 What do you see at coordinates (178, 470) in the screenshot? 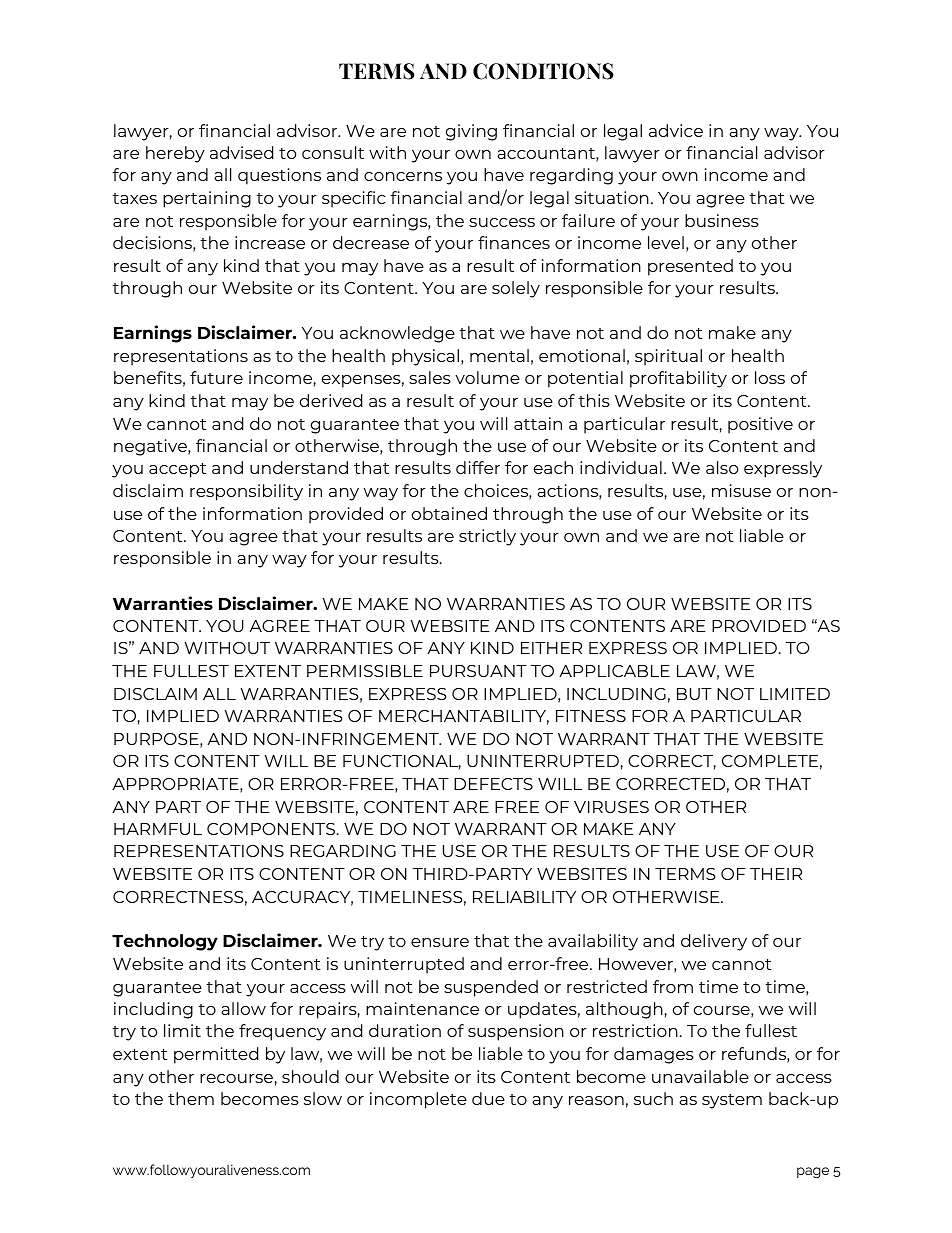
I see `accept` at bounding box center [178, 470].
